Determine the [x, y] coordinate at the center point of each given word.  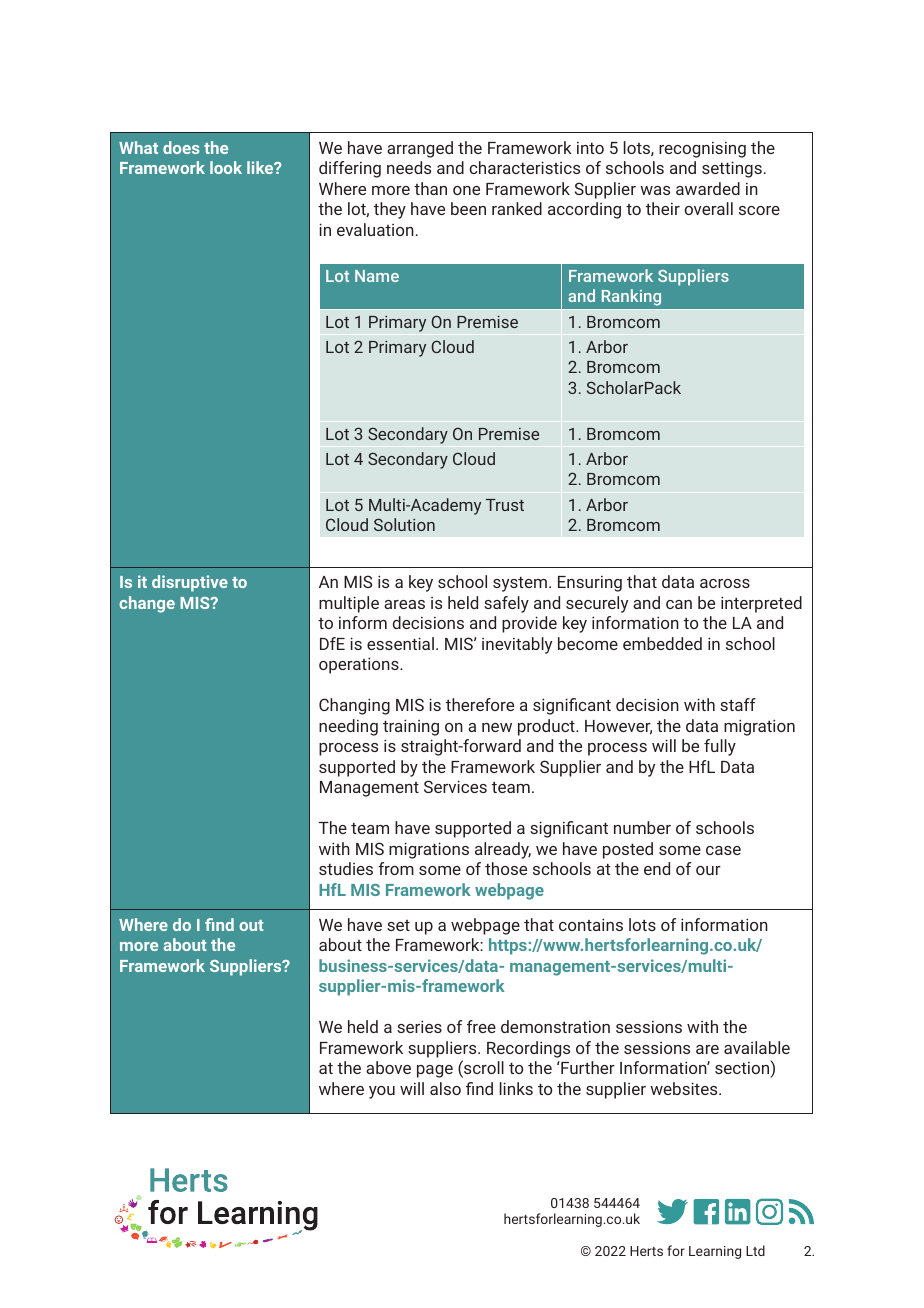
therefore [480, 704]
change [147, 604]
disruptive [190, 583]
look [226, 167]
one [466, 190]
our [708, 870]
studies [346, 868]
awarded [708, 188]
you [382, 1092]
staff [738, 704]
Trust [505, 505]
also [445, 1088]
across [725, 583]
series [419, 1026]
